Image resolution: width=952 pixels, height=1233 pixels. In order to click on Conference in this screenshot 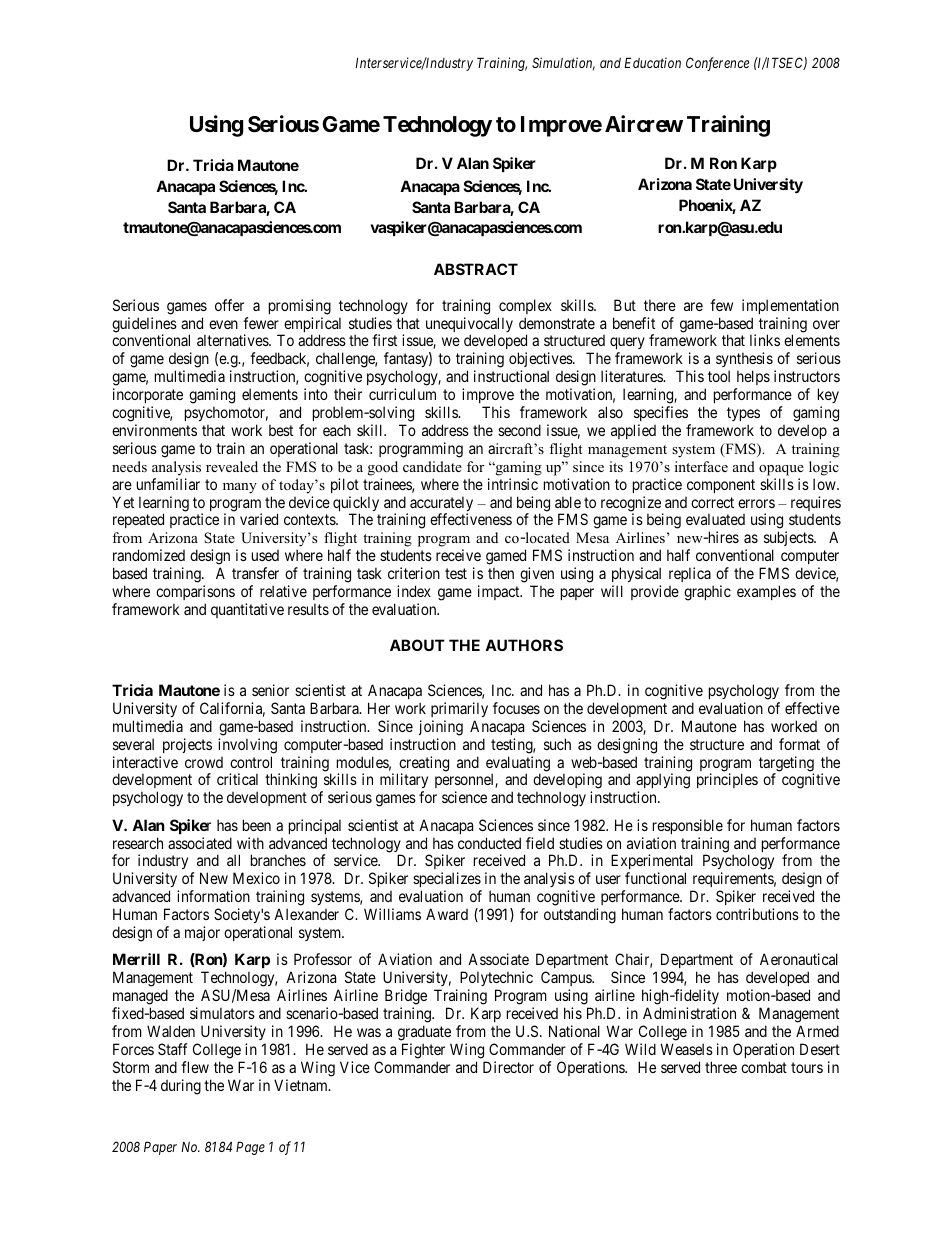, I will do `click(717, 64)`.
